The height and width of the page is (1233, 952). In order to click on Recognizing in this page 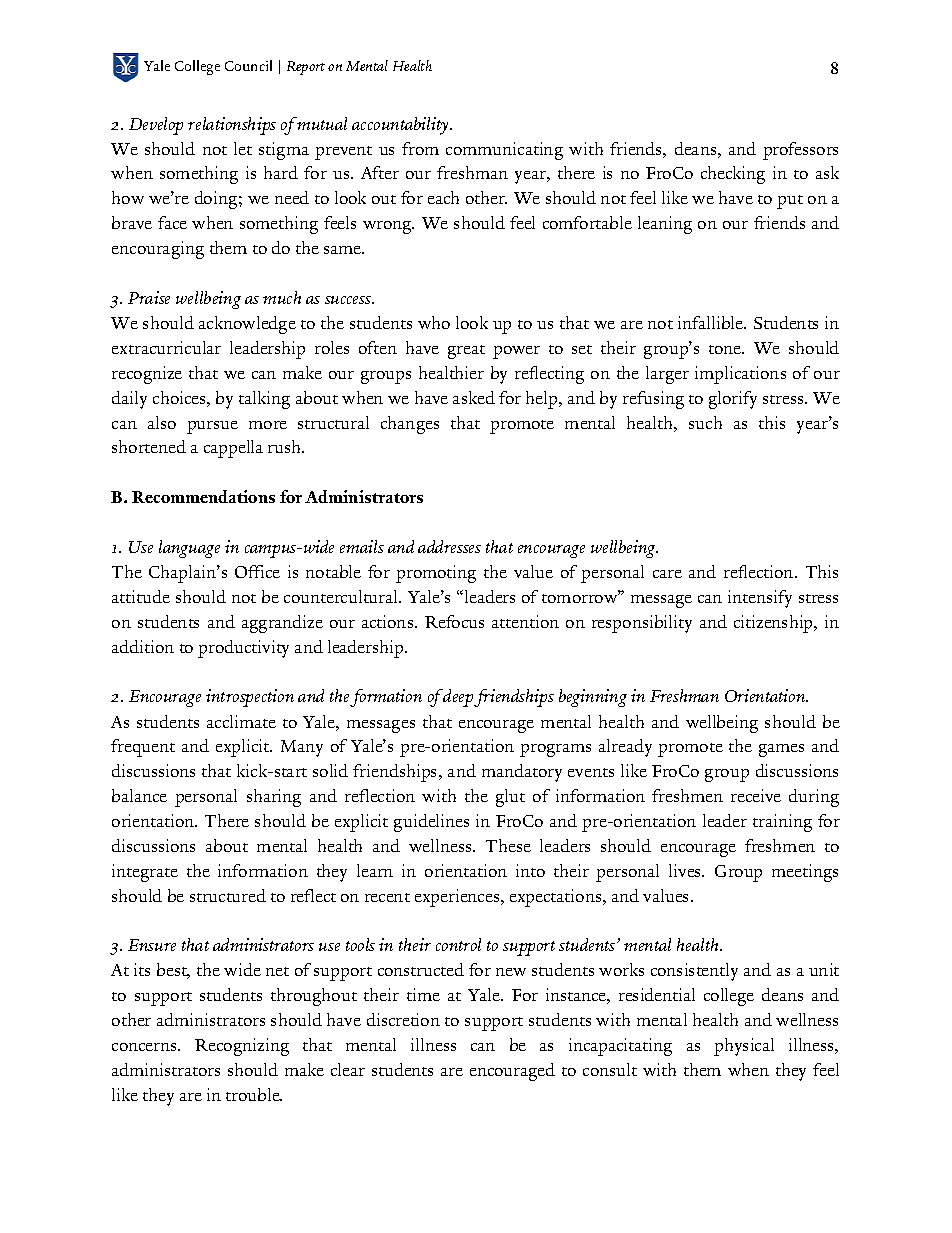, I will do `click(242, 1047)`.
